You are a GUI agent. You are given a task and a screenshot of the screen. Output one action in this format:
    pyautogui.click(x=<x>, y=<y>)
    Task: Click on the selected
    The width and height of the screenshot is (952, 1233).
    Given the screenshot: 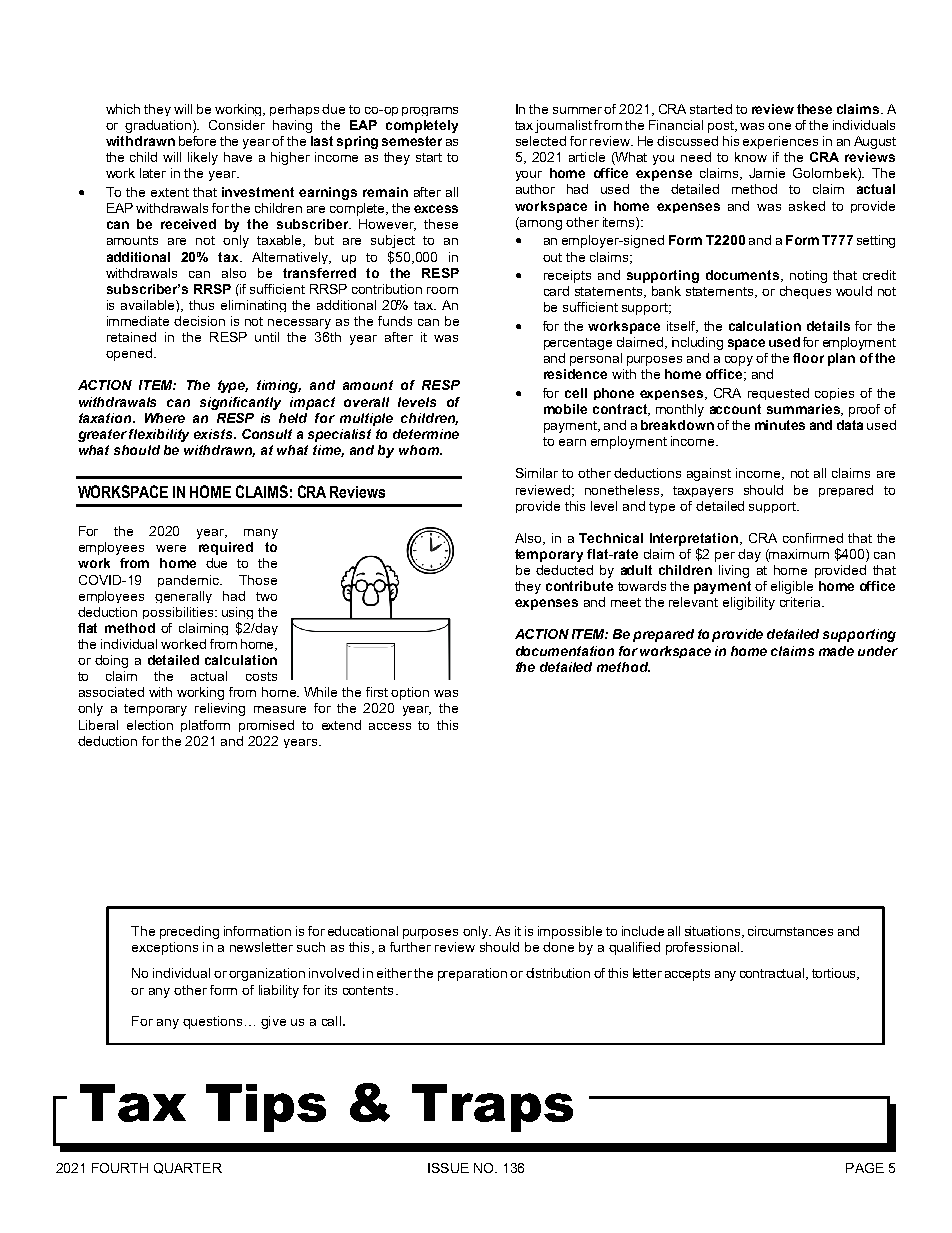 What is the action you would take?
    pyautogui.click(x=541, y=141)
